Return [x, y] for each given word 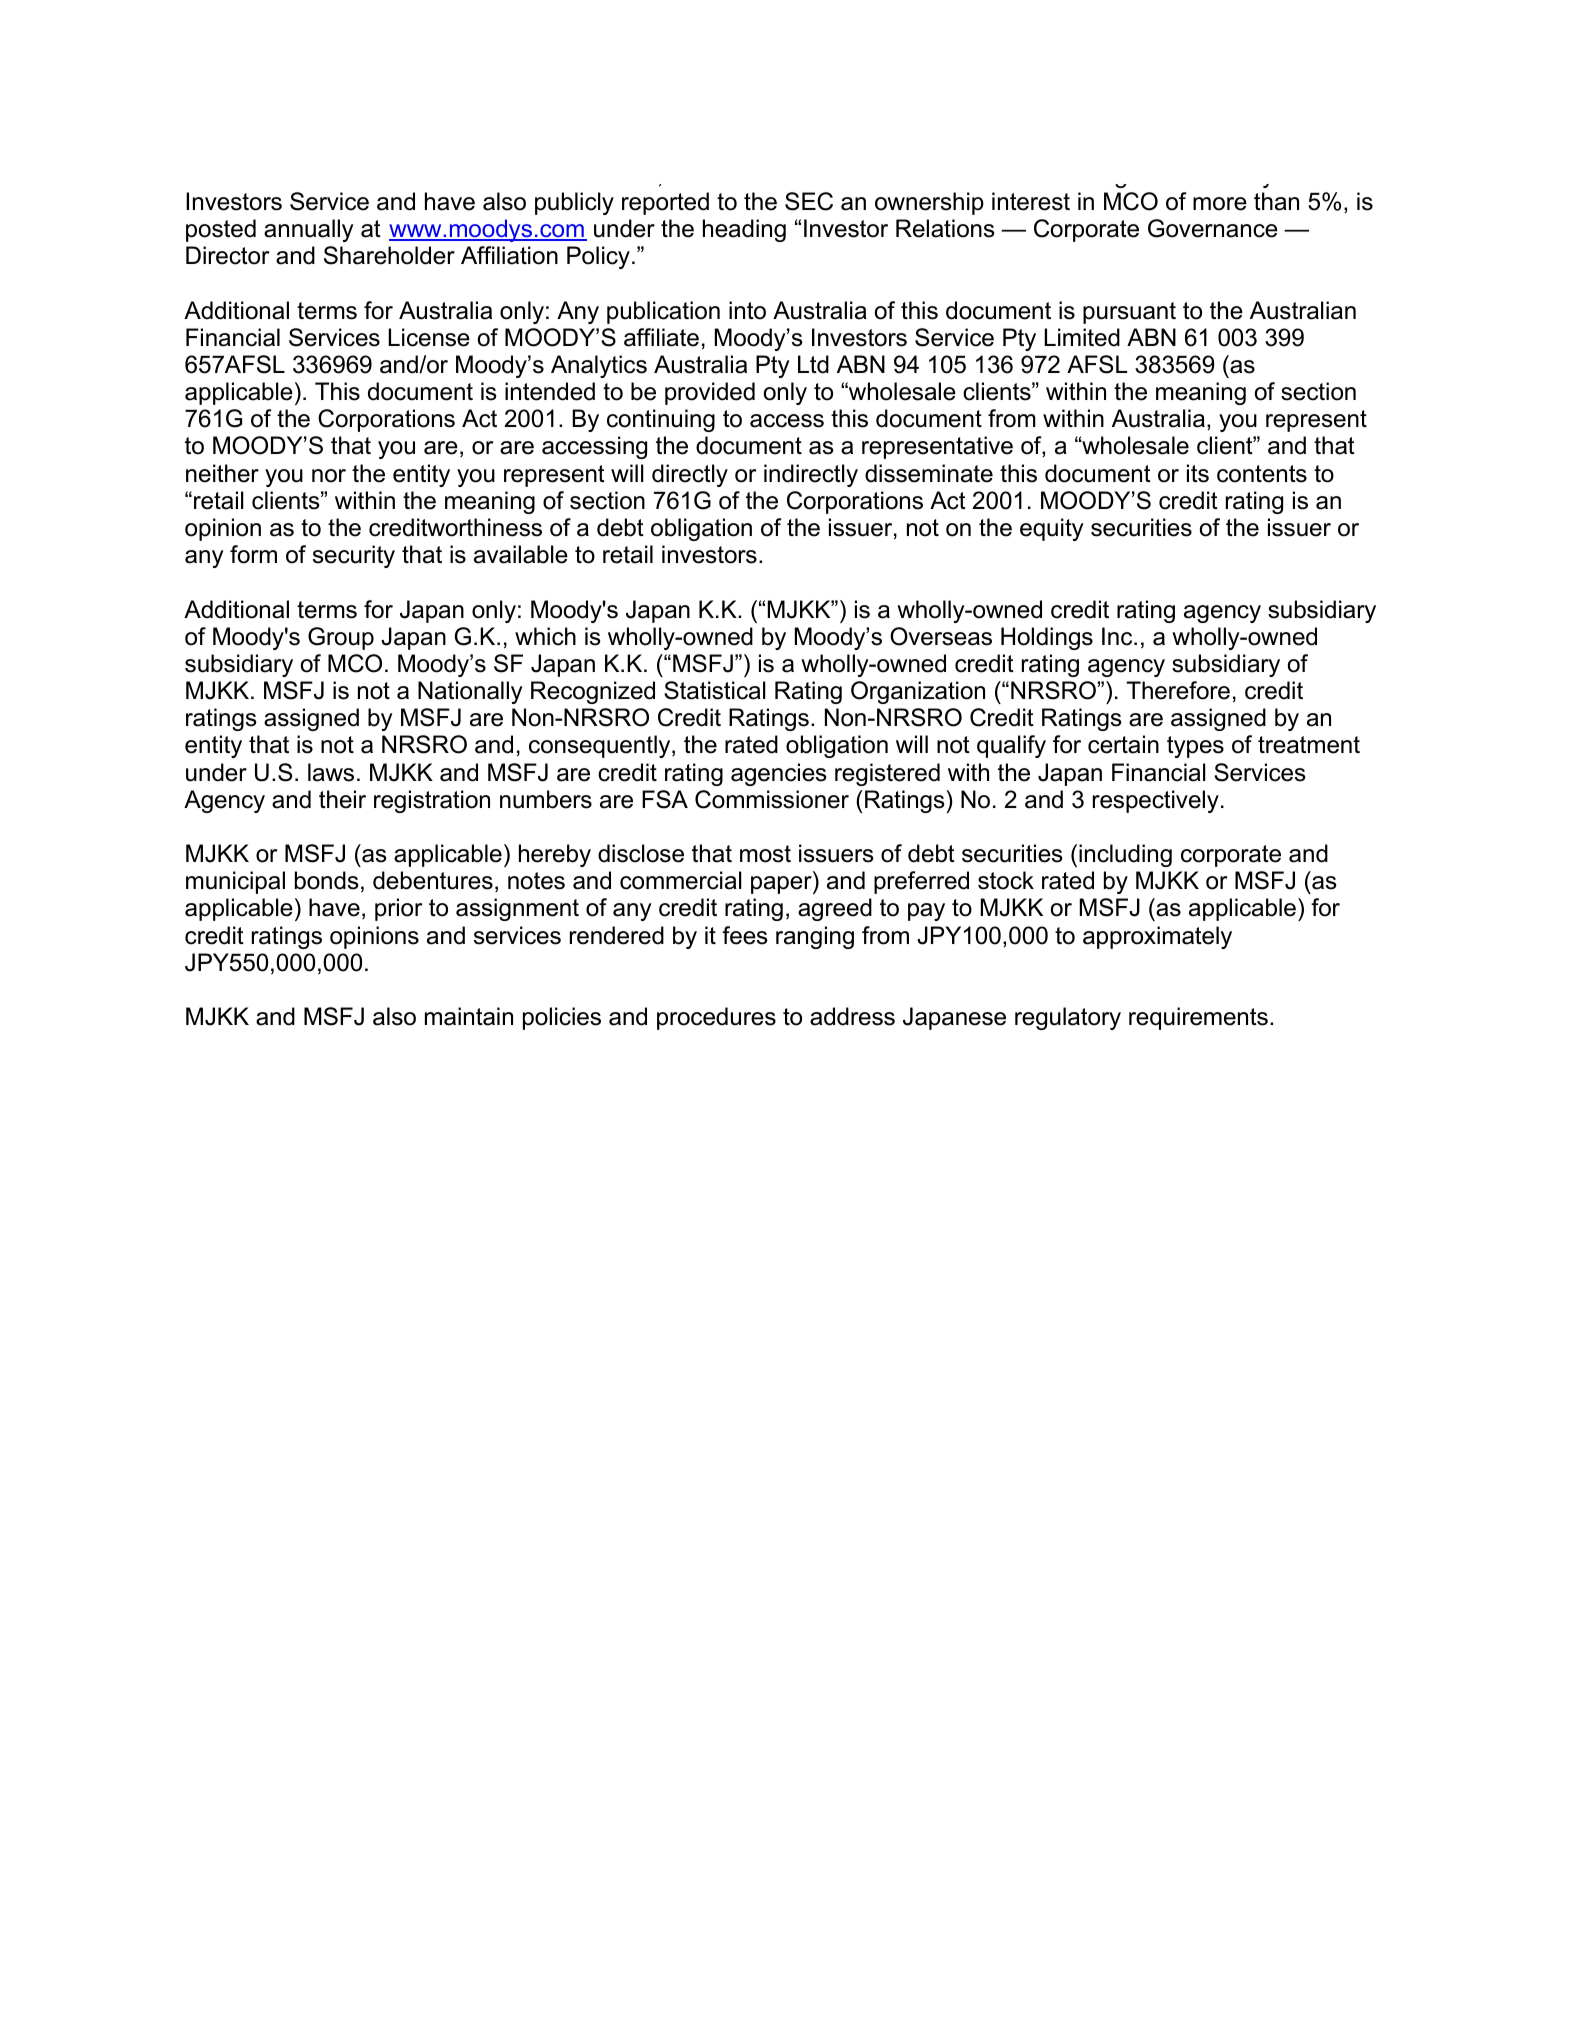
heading [744, 230]
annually [309, 230]
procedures [716, 1018]
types [1195, 747]
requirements [1198, 1018]
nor [329, 476]
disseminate [929, 473]
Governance [1213, 228]
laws [331, 772]
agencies [779, 774]
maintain [469, 1016]
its [1198, 473]
